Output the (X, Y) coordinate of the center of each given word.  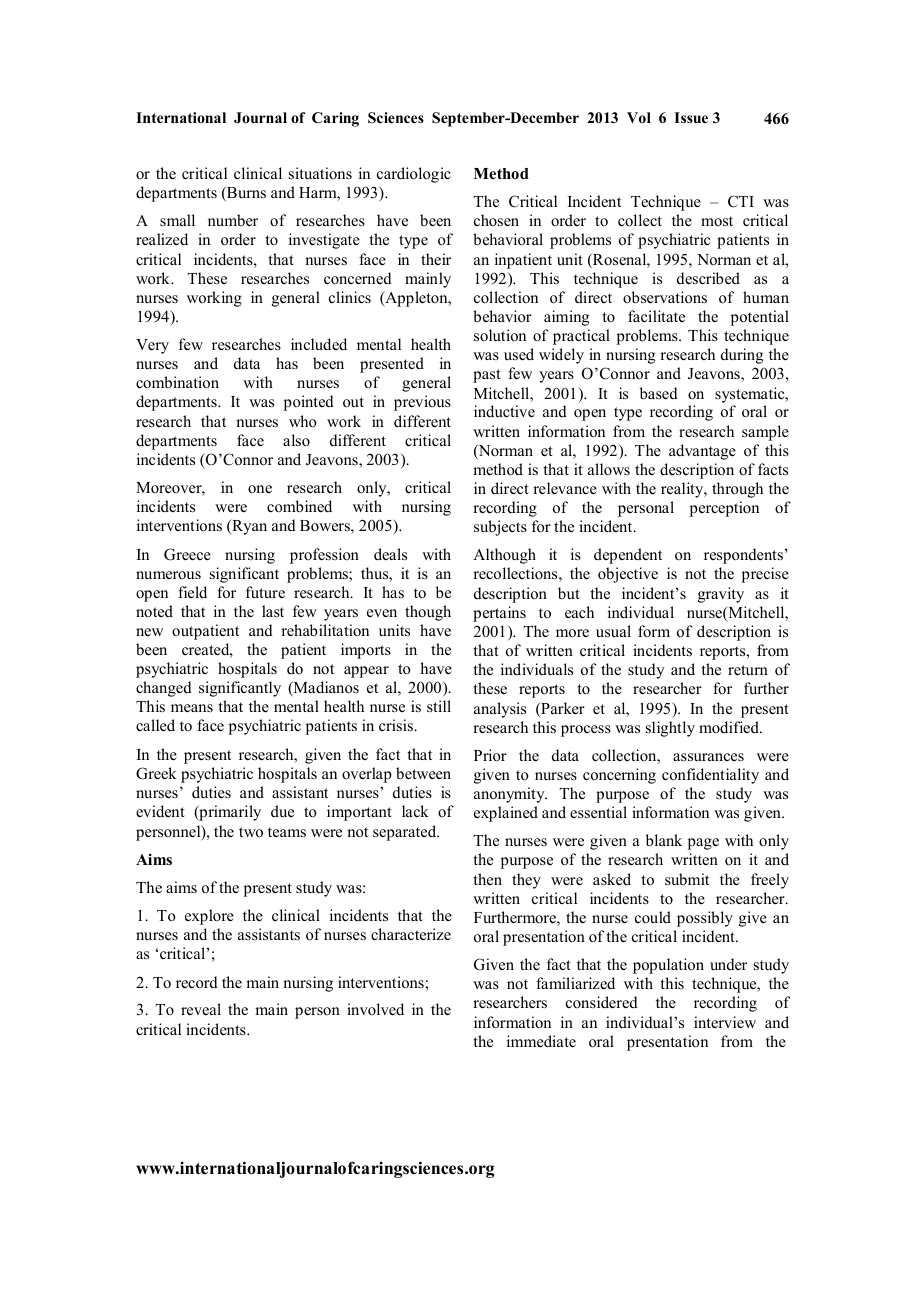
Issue (691, 117)
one (260, 489)
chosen (496, 220)
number (233, 220)
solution (500, 335)
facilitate (656, 316)
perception (724, 509)
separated (406, 833)
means (192, 708)
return (748, 670)
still (439, 706)
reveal (201, 1009)
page (703, 844)
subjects (500, 528)
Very (152, 346)
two (251, 832)
